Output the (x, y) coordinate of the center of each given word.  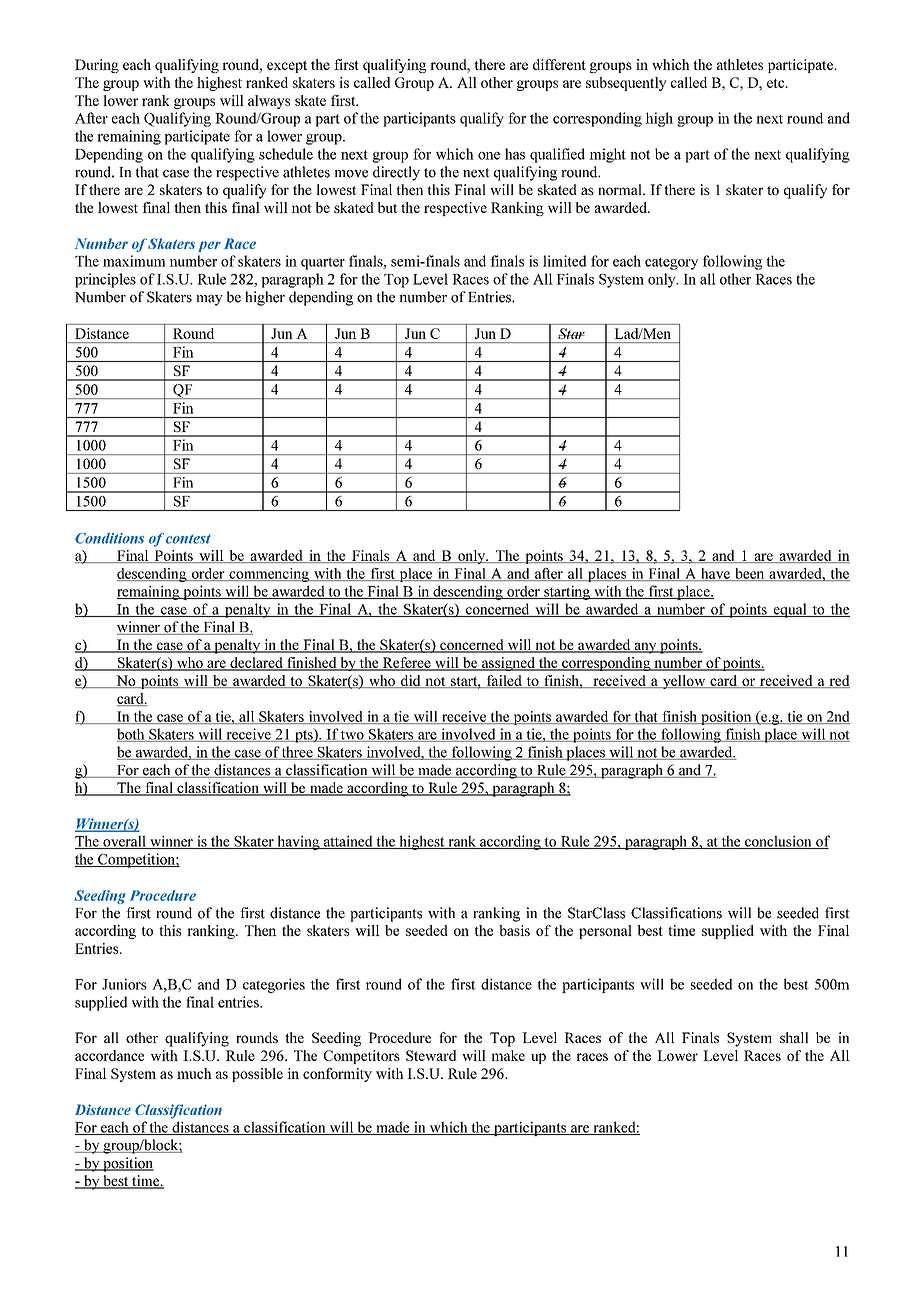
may (209, 300)
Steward (431, 1055)
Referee (406, 664)
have (715, 574)
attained (348, 842)
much (194, 1073)
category (671, 263)
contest (188, 539)
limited (565, 261)
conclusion (778, 842)
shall (794, 1037)
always (269, 102)
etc (777, 83)
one (489, 156)
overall (124, 842)
